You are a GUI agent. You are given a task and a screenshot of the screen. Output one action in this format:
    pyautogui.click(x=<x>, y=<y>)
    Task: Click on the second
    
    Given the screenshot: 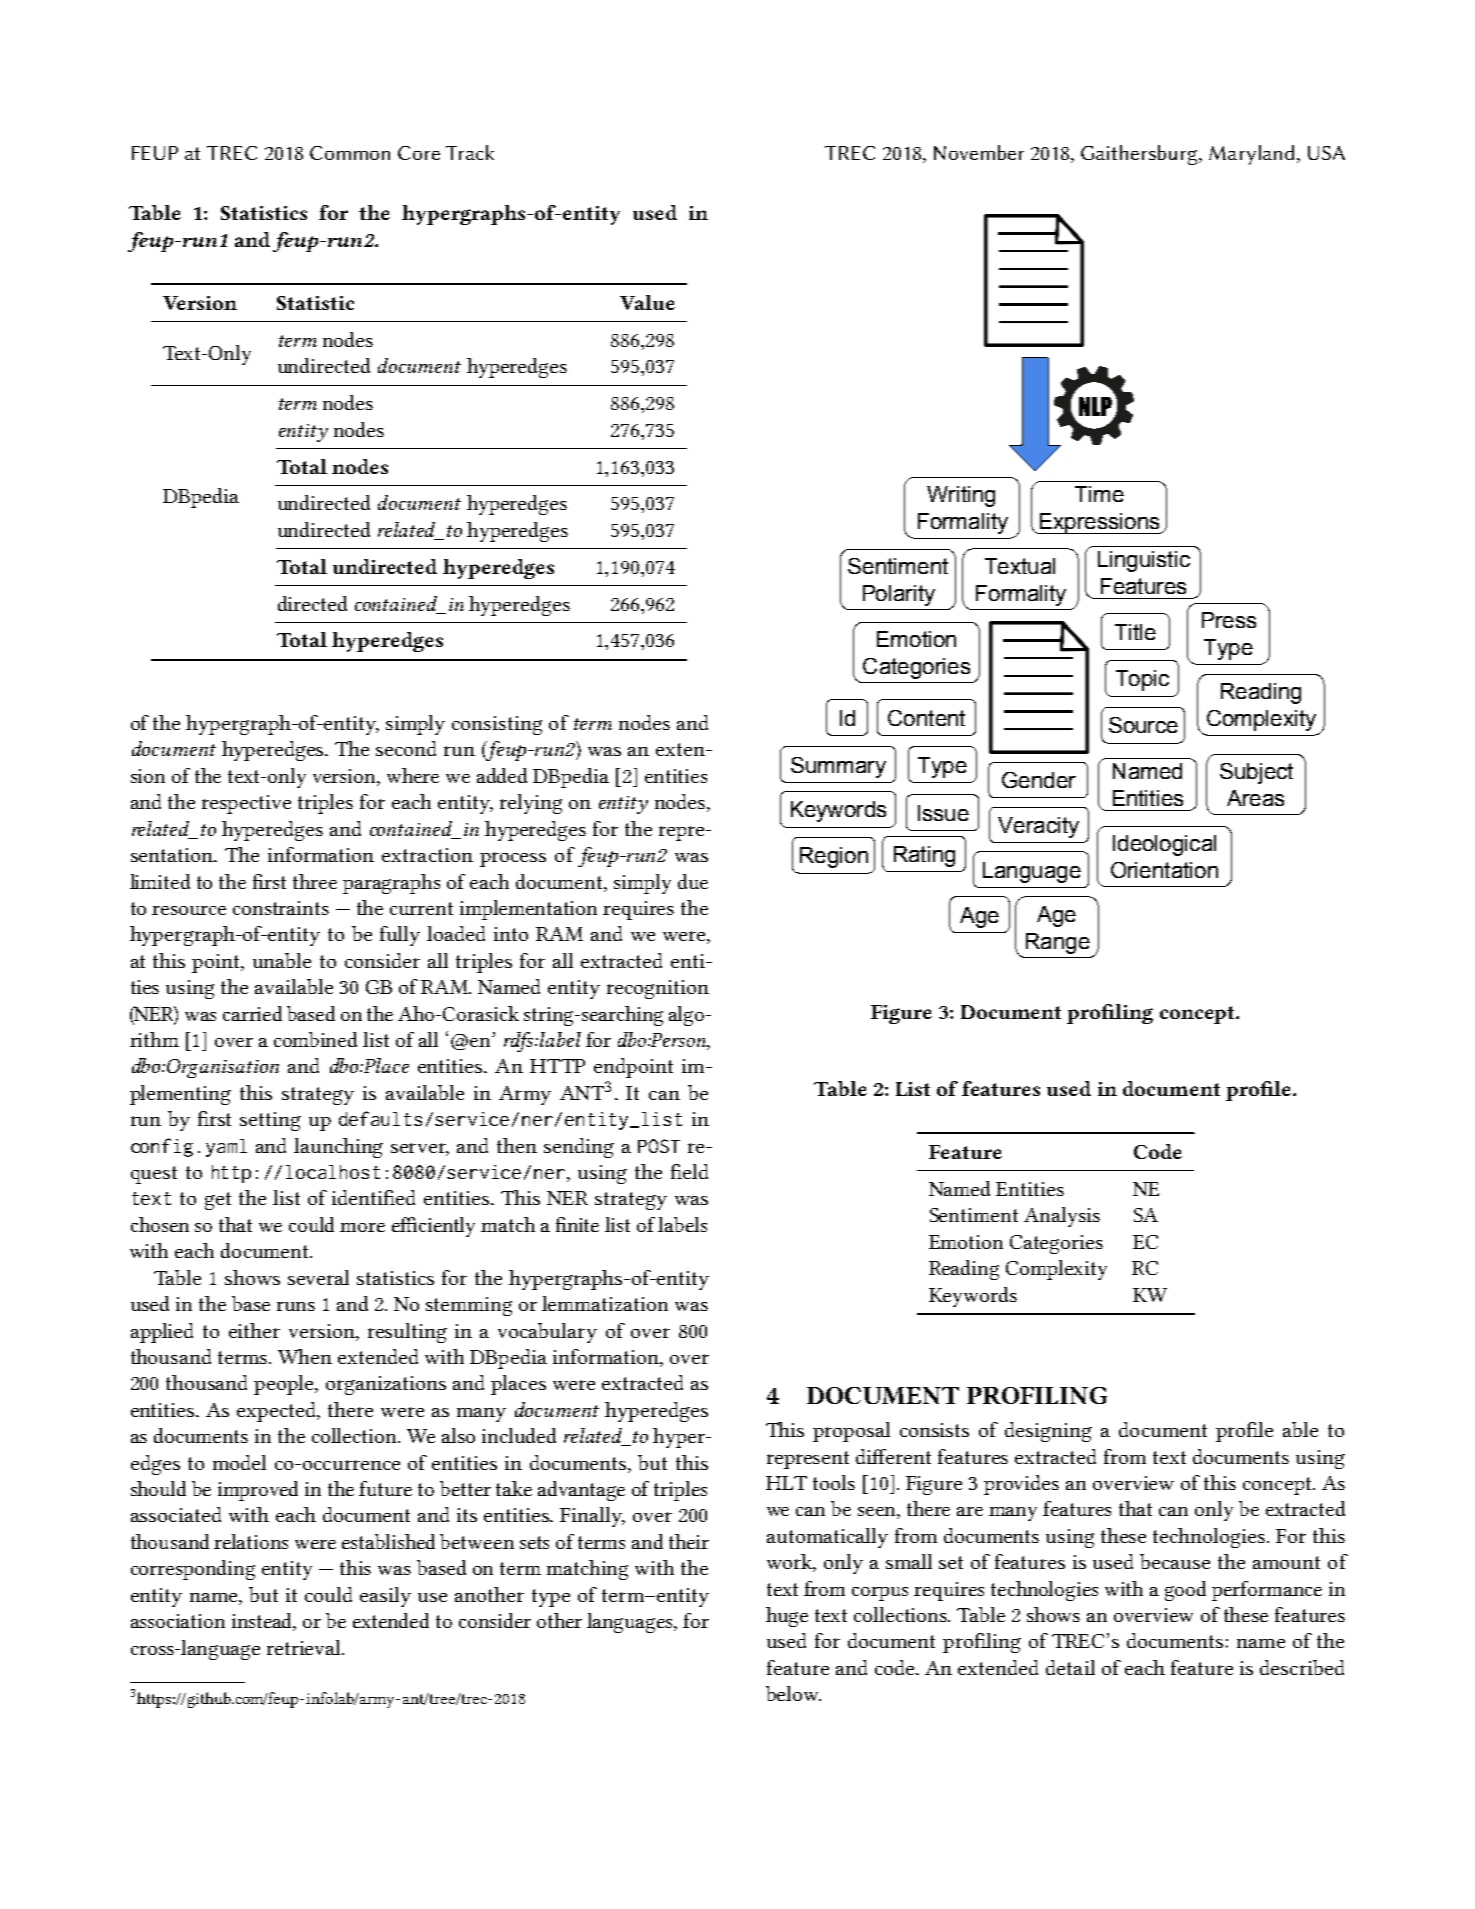 What is the action you would take?
    pyautogui.click(x=406, y=748)
